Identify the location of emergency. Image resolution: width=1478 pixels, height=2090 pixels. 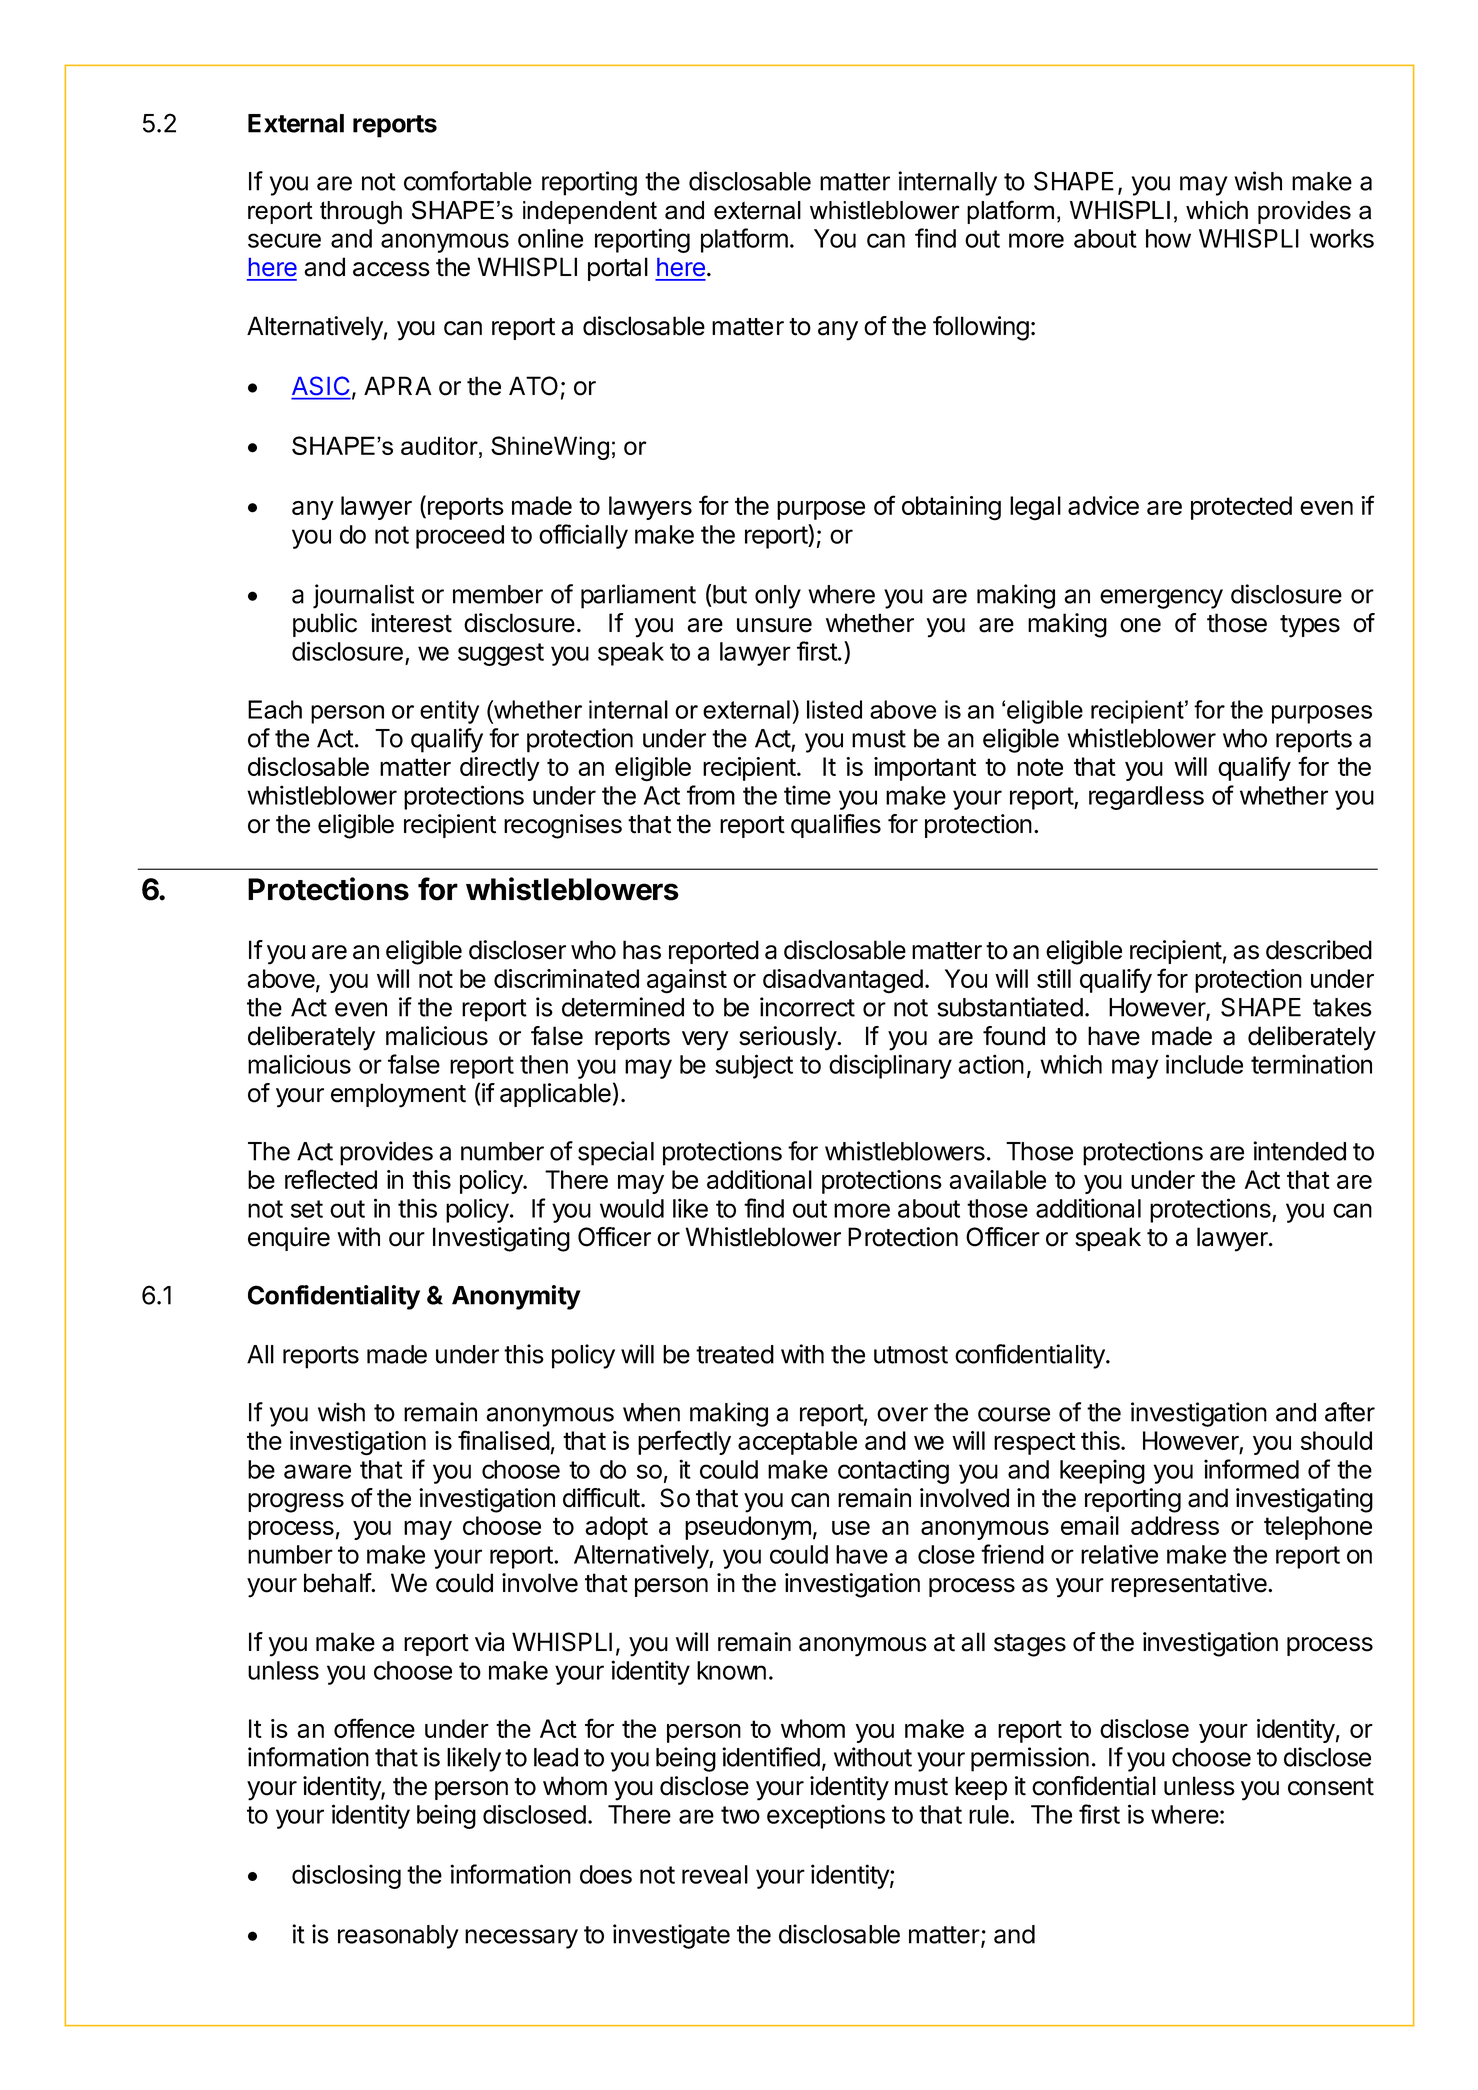
(1161, 599).
